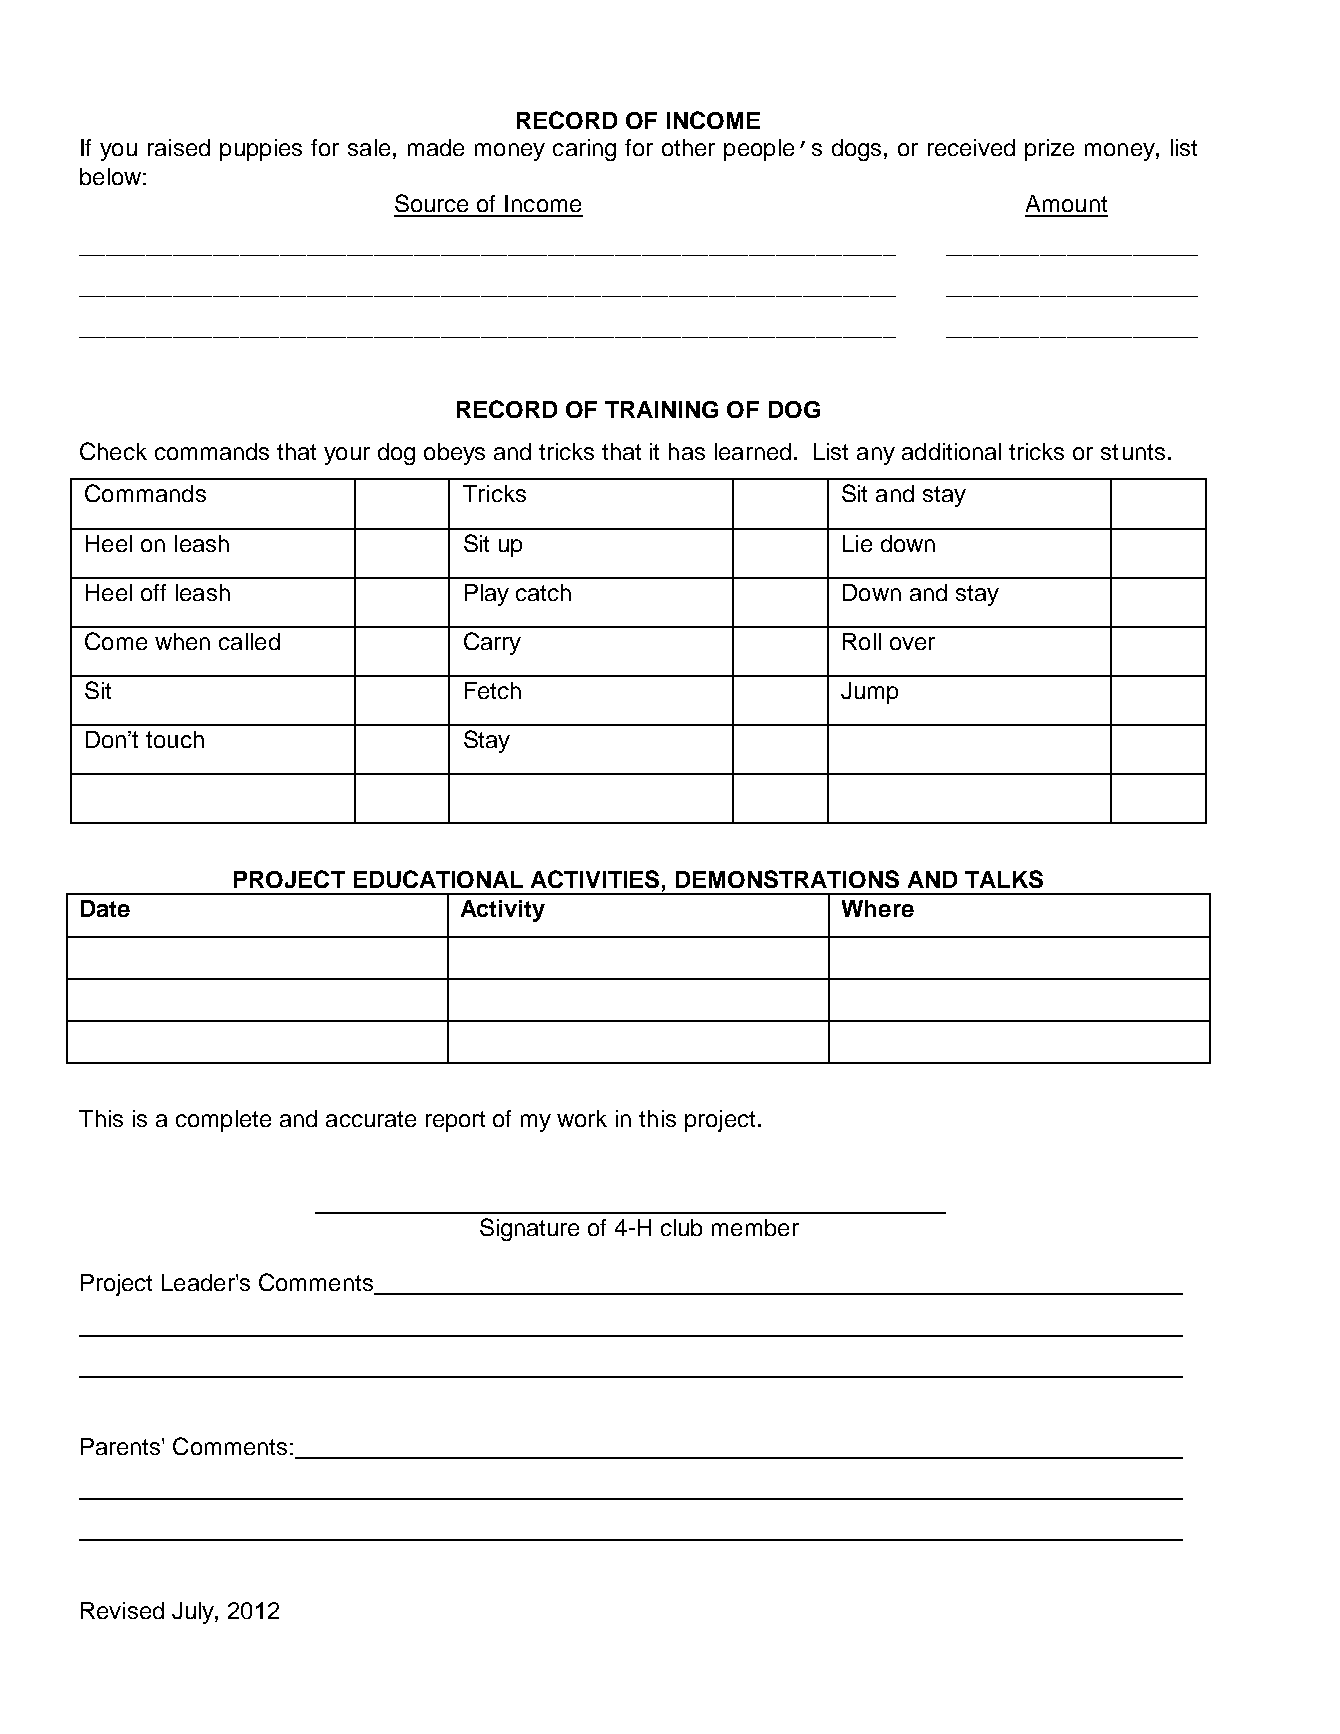  Describe the element at coordinates (249, 641) in the screenshot. I see `called` at that location.
